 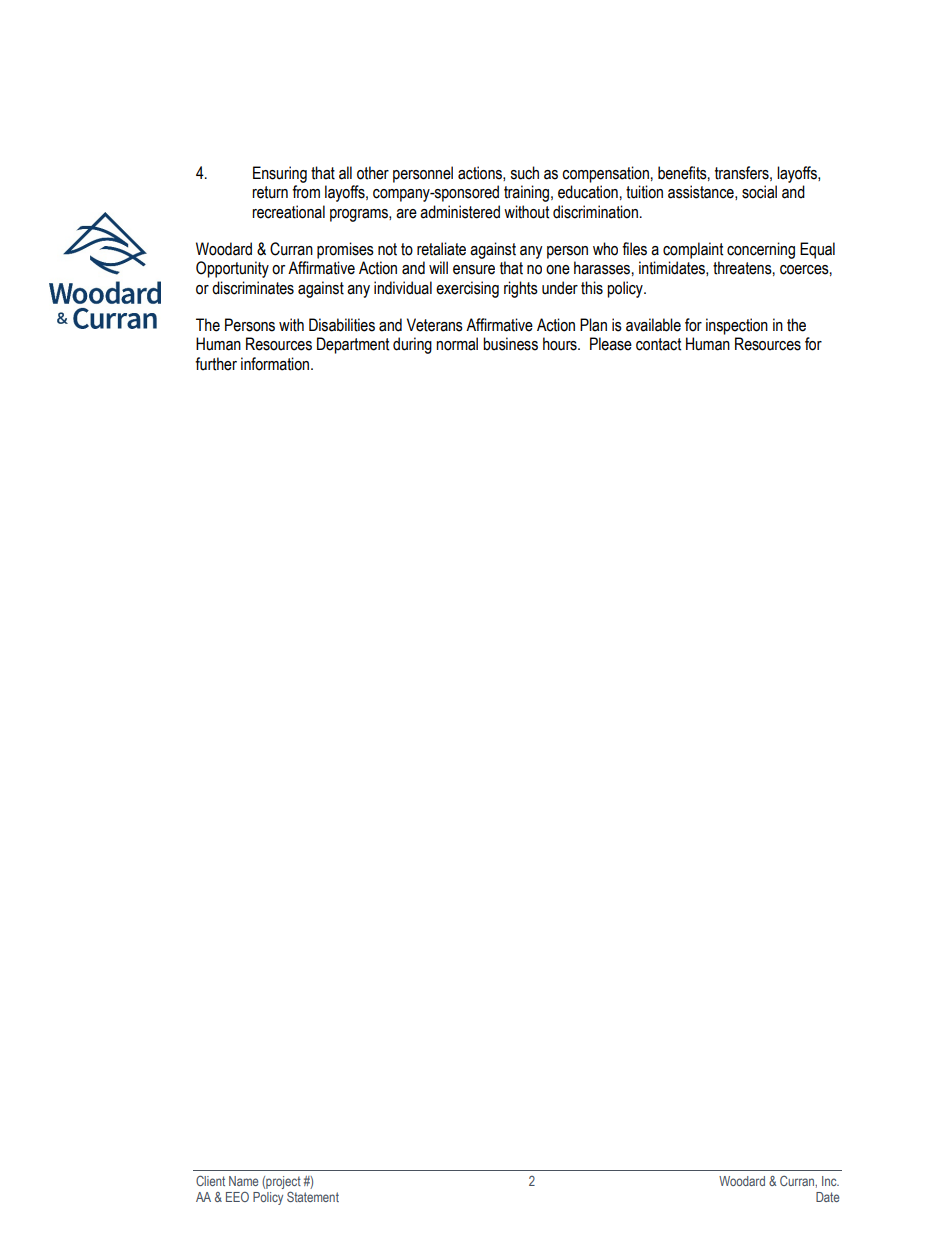 I want to click on Client, so click(x=210, y=1180).
